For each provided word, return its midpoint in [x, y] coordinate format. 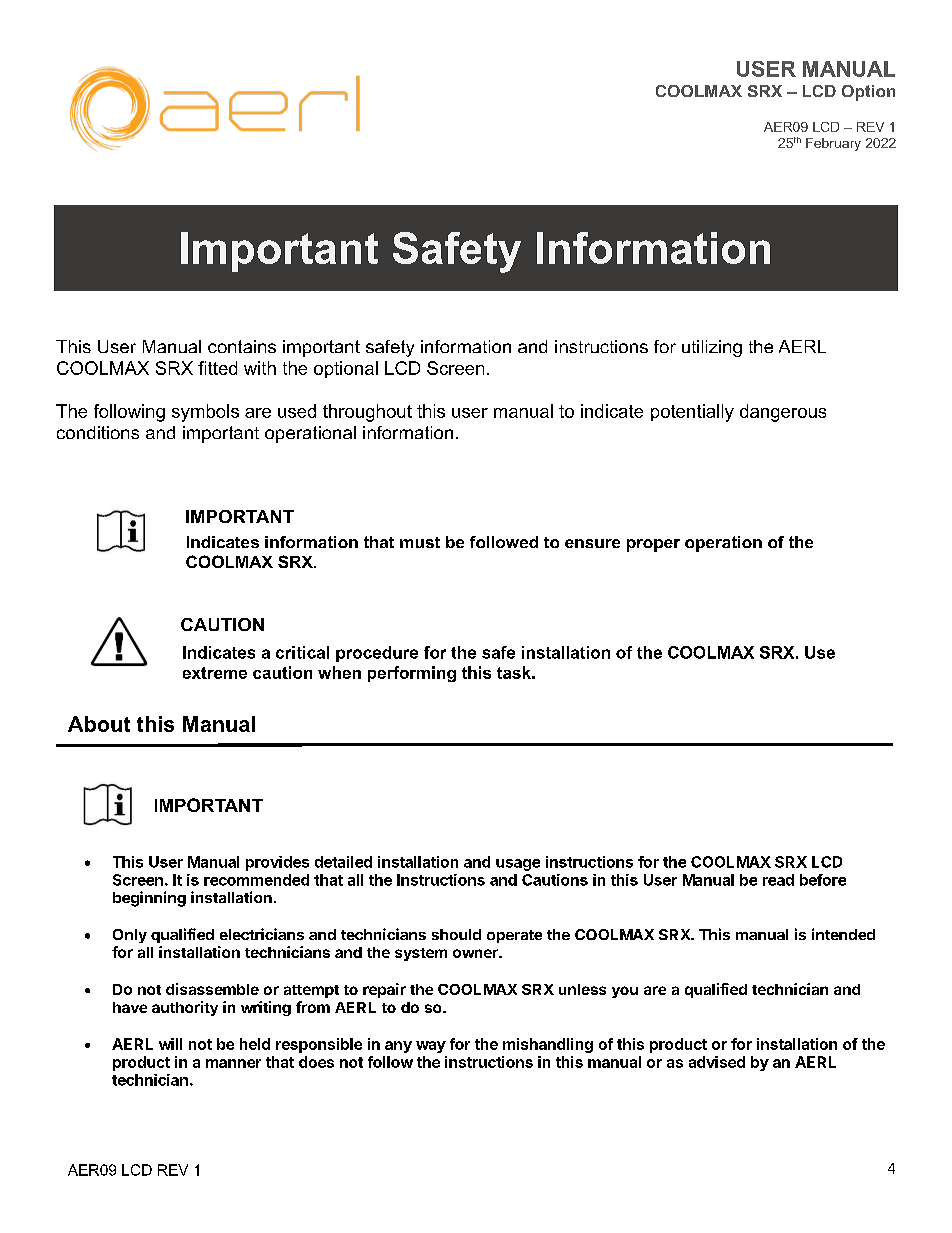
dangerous [783, 413]
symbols [205, 413]
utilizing [712, 348]
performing [412, 674]
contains [242, 346]
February [833, 144]
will [170, 1044]
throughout [367, 413]
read [778, 880]
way [431, 1047]
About [99, 724]
